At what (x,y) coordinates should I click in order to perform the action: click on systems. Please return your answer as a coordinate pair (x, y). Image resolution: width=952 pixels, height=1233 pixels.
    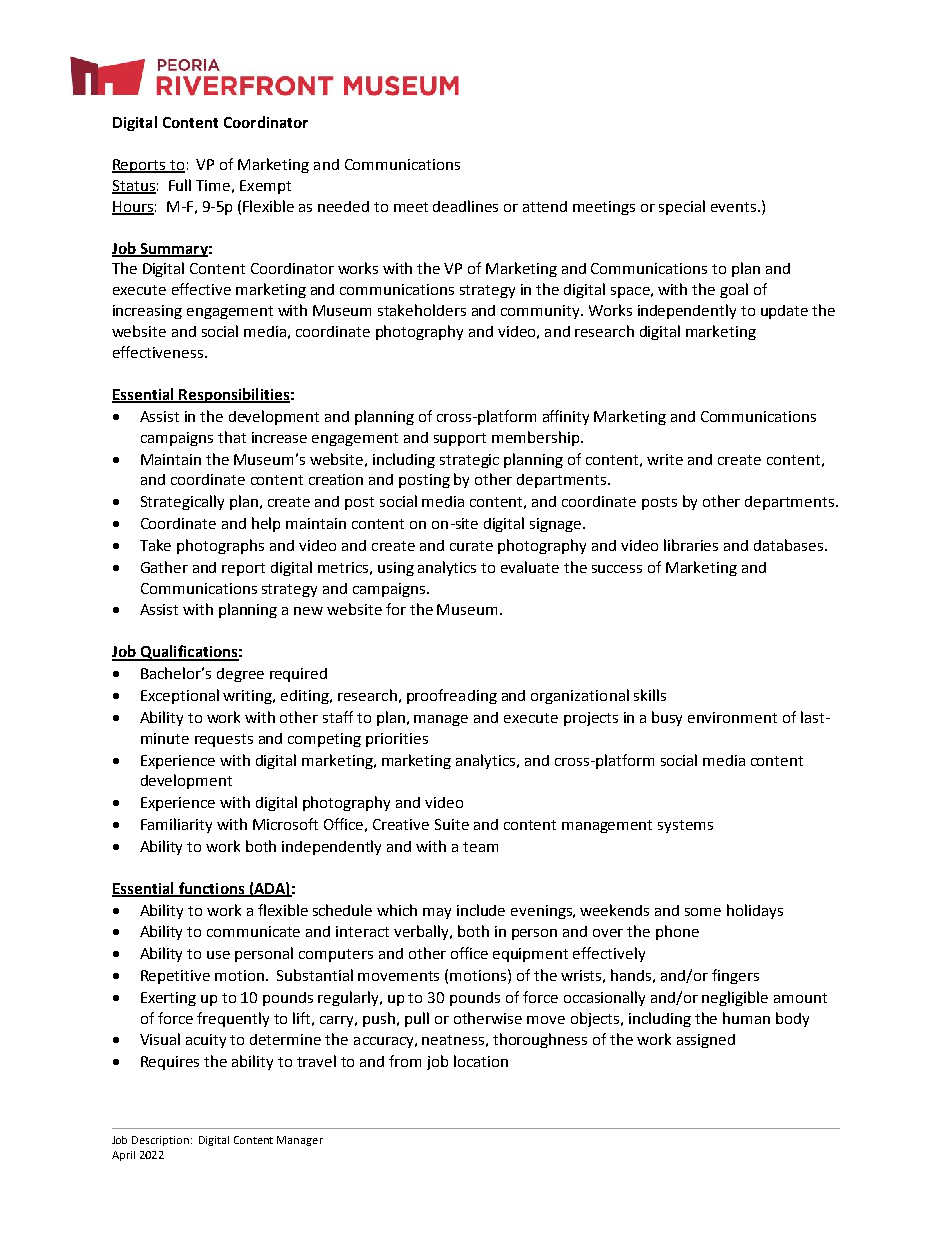
    Looking at the image, I should click on (685, 826).
